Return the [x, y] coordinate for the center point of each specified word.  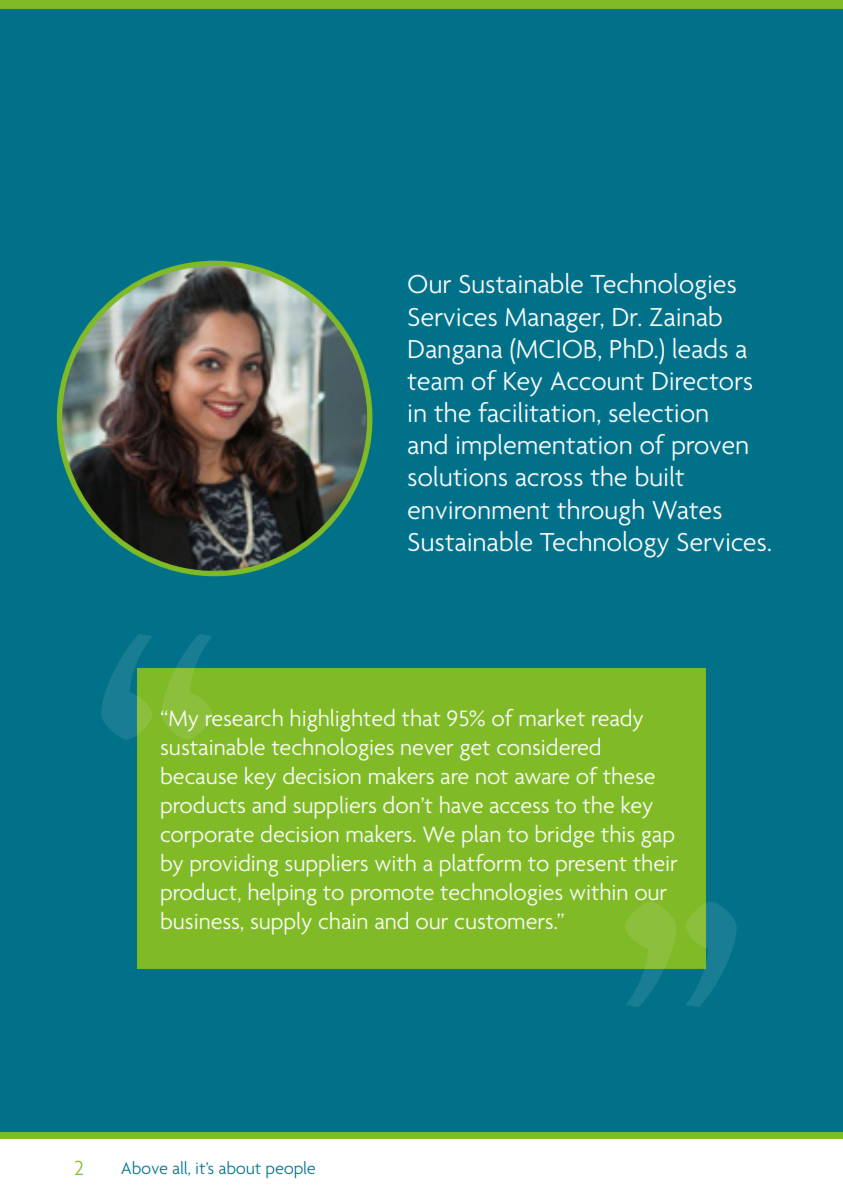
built [660, 476]
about [240, 1167]
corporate [207, 838]
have [461, 804]
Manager [554, 320]
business [200, 920]
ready [617, 720]
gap [657, 839]
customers [505, 922]
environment [479, 510]
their [655, 862]
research [244, 717]
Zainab [686, 316]
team [435, 382]
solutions [457, 476]
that [420, 717]
